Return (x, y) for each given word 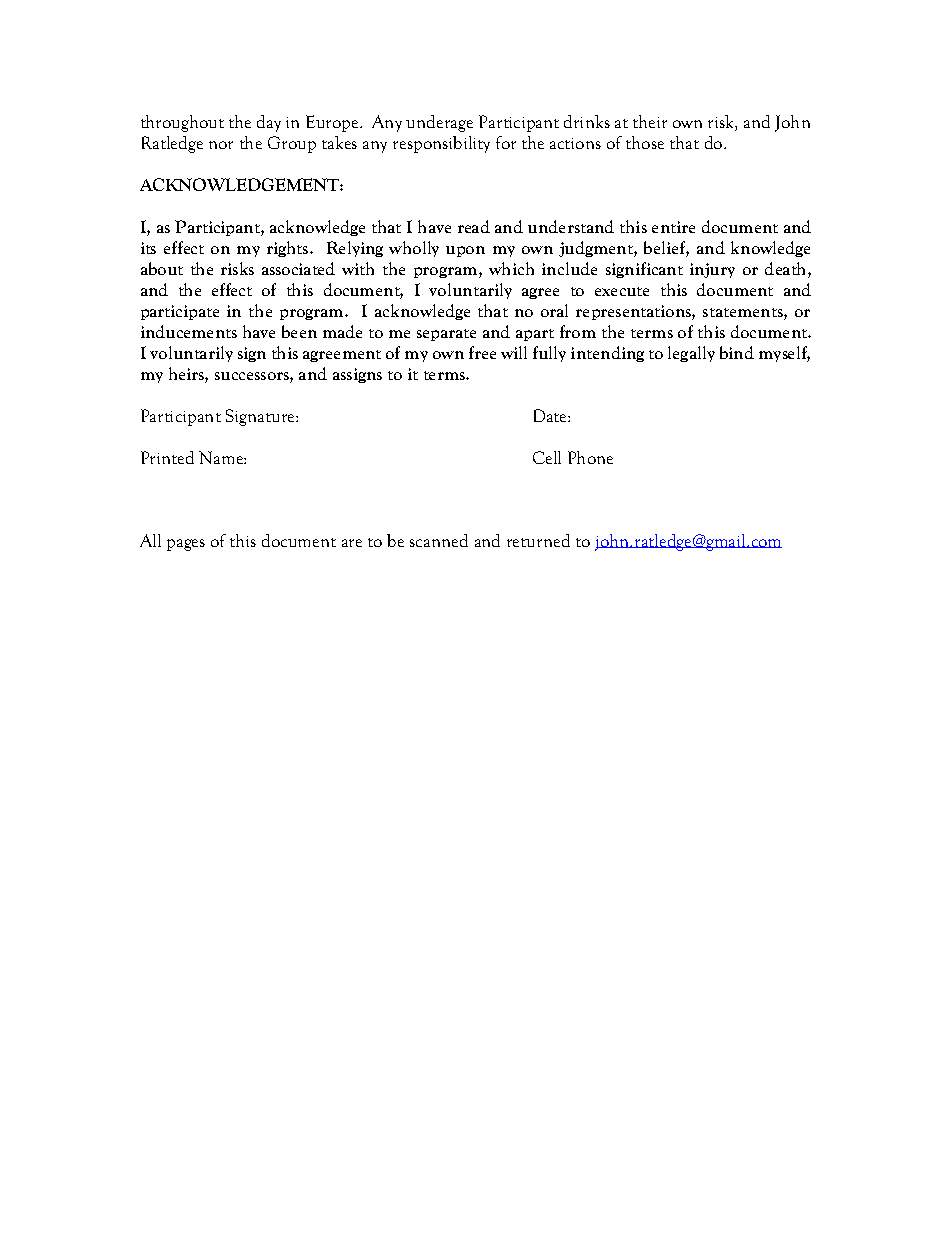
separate (446, 335)
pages (186, 545)
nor (221, 145)
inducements (189, 331)
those (645, 142)
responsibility (441, 144)
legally (691, 354)
